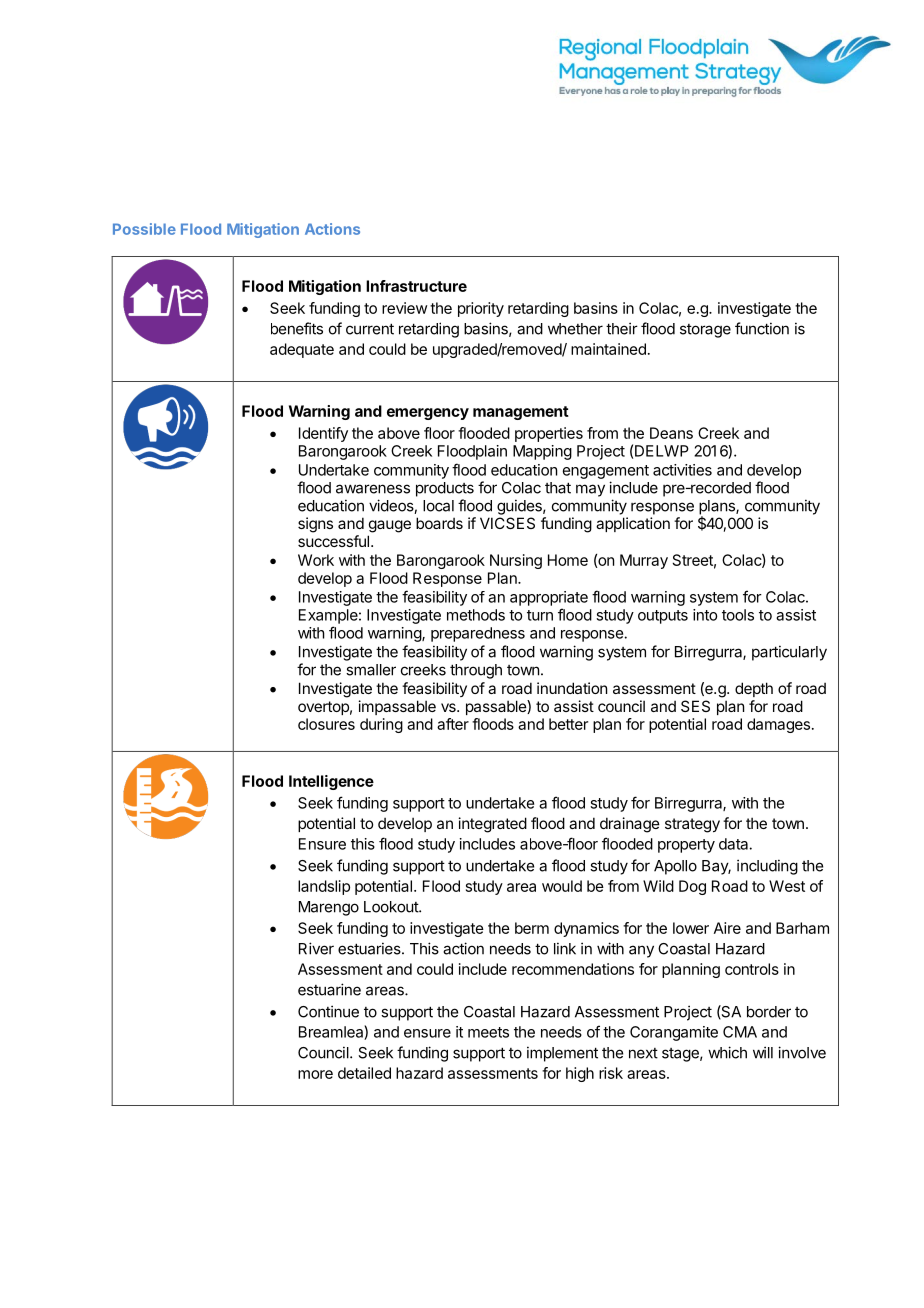 The width and height of the screenshot is (924, 1308). Describe the element at coordinates (488, 1032) in the screenshot. I see `meets` at that location.
